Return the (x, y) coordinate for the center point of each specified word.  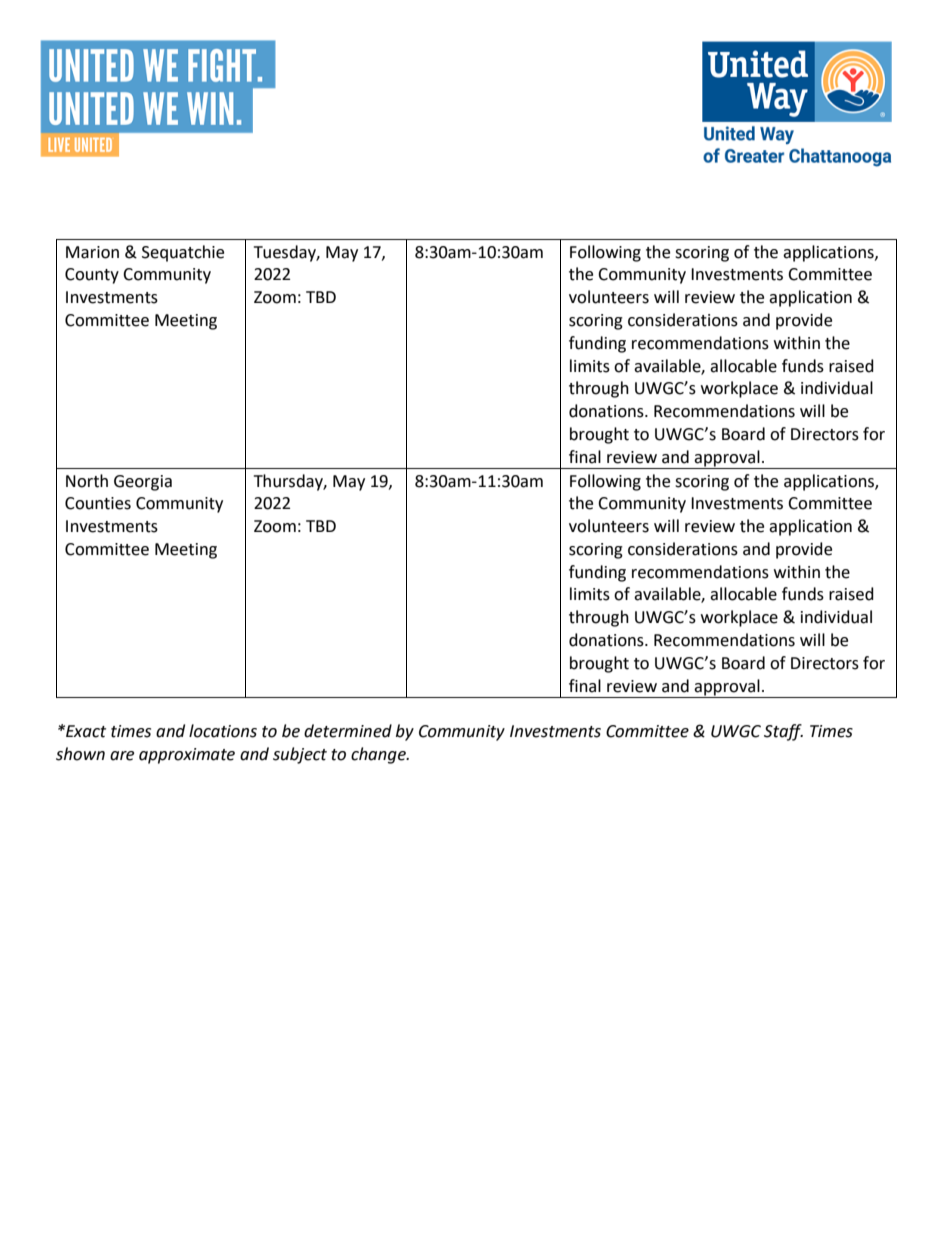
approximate (187, 756)
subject (300, 755)
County (92, 276)
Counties (98, 503)
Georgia (143, 483)
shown (80, 754)
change (379, 755)
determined (348, 731)
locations (223, 731)
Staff (783, 732)
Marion (92, 252)
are (122, 756)
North (87, 481)
